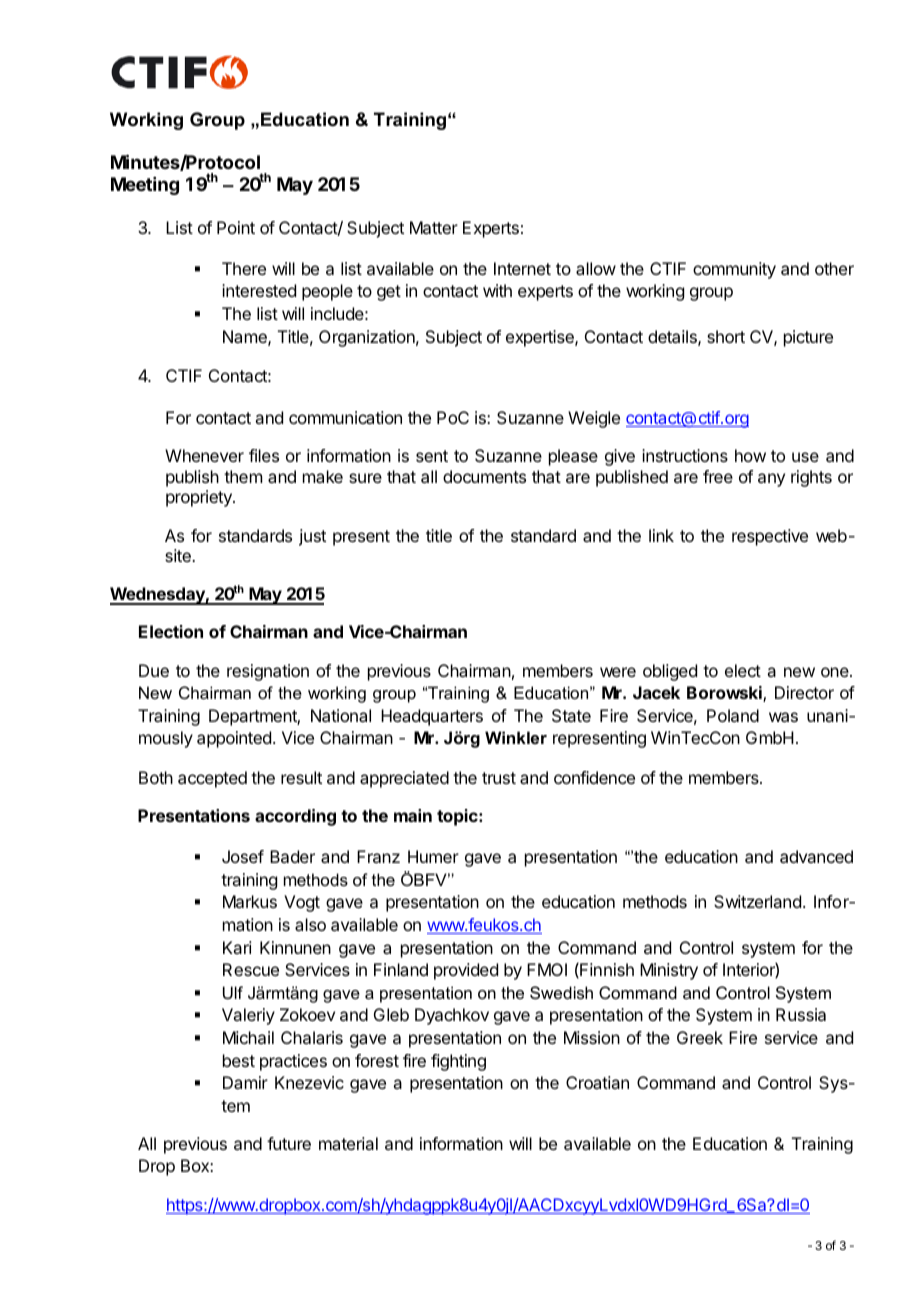 The height and width of the page is (1308, 924). What do you see at coordinates (816, 856) in the page?
I see `advanced` at bounding box center [816, 856].
